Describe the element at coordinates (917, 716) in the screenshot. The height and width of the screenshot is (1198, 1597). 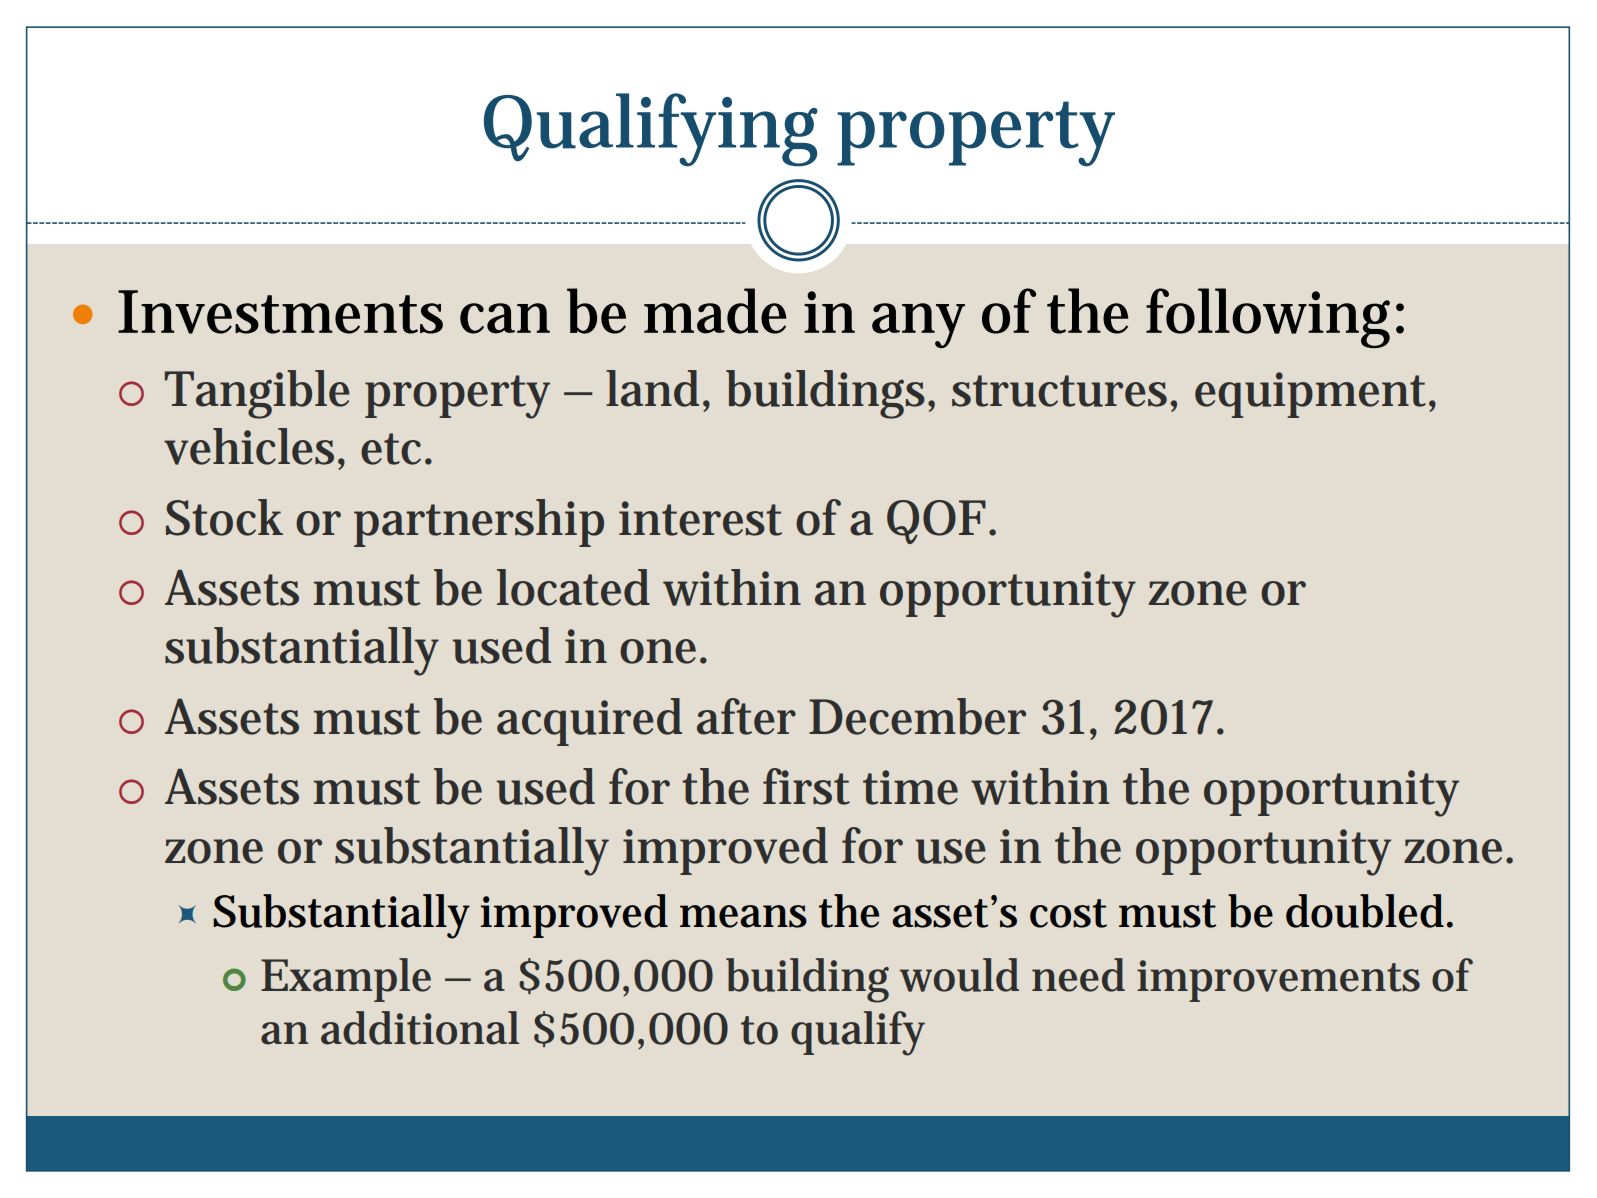
I see `December` at that location.
